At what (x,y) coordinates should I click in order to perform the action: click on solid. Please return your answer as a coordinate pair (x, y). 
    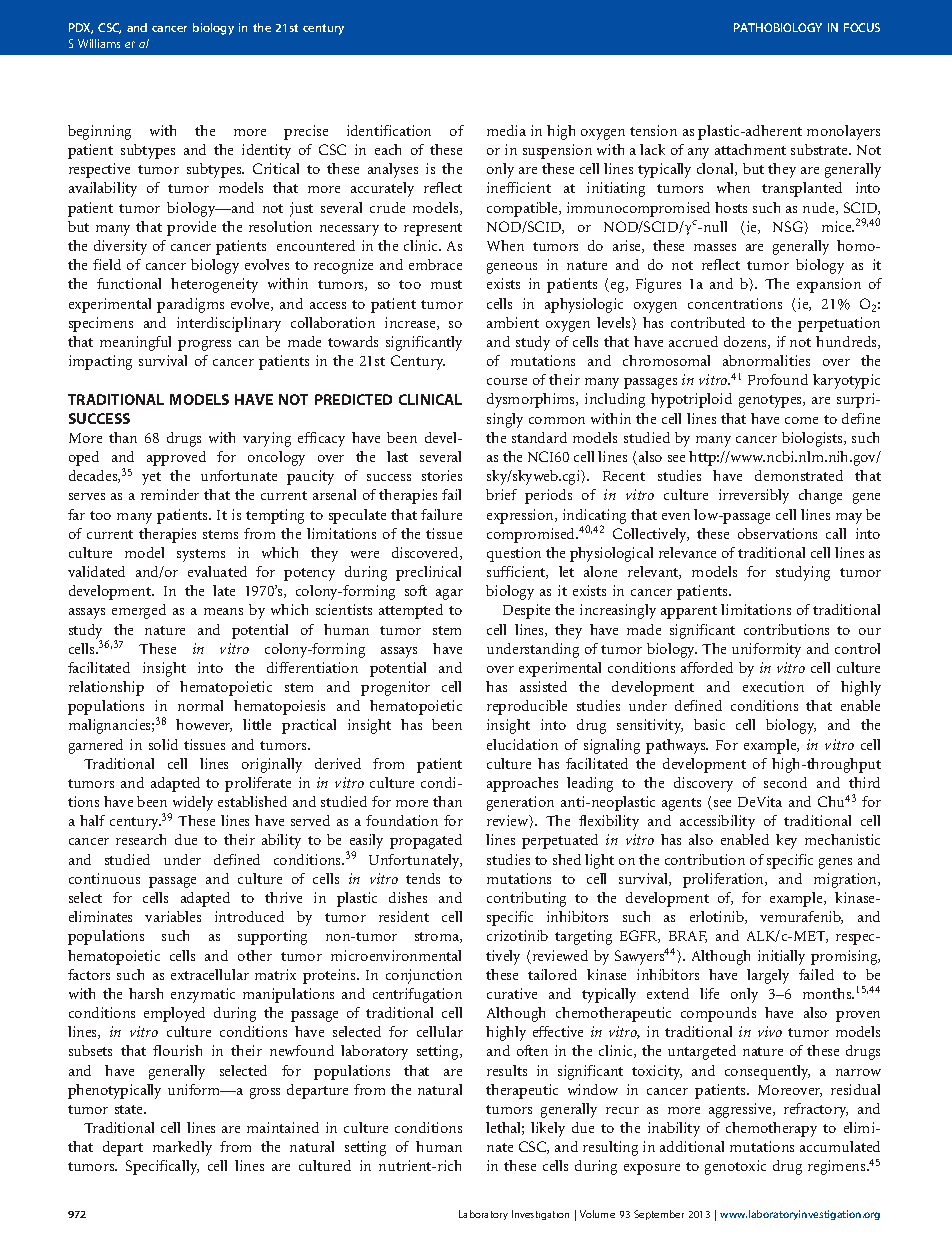
    Looking at the image, I should click on (163, 744).
